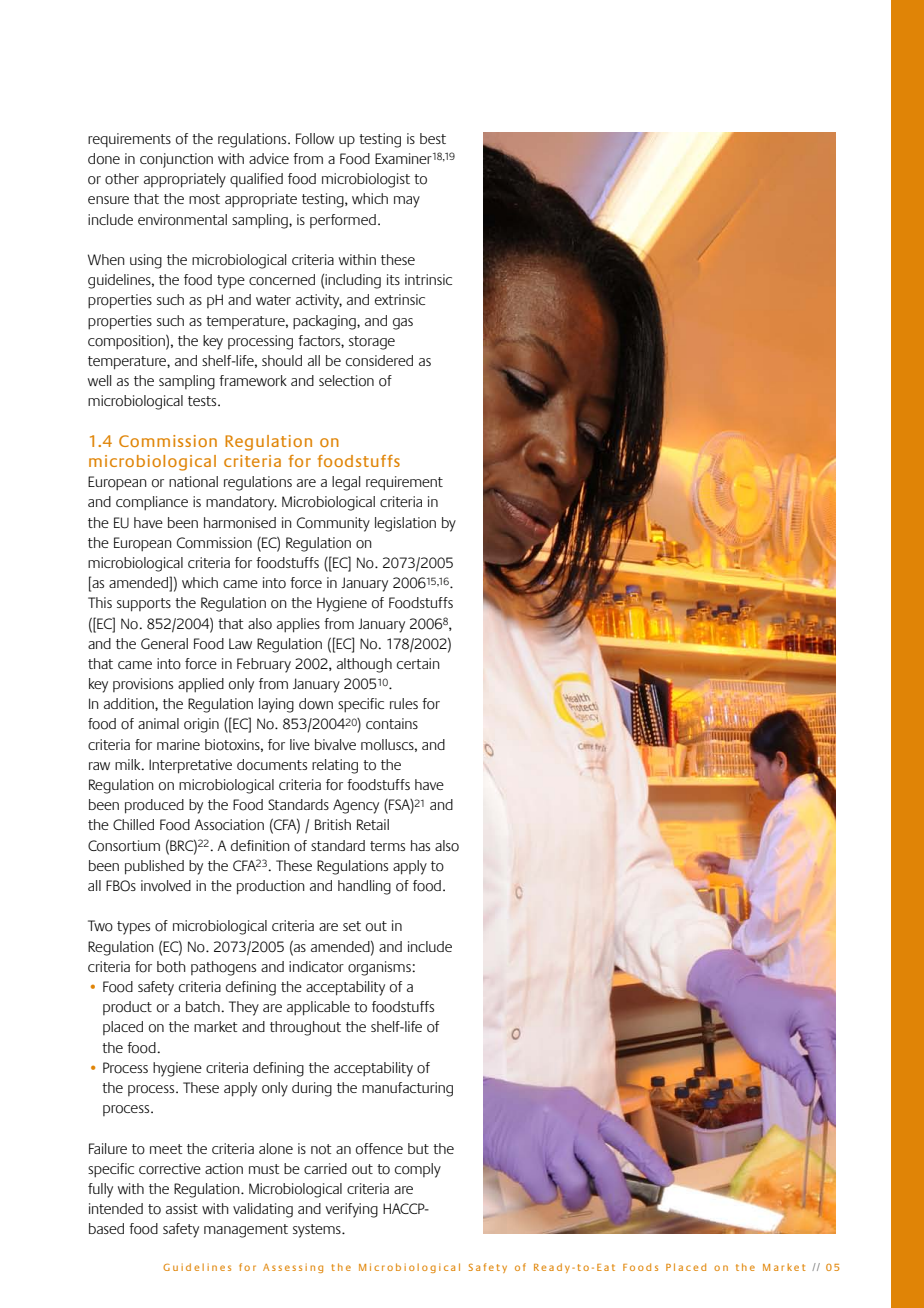  Describe the element at coordinates (264, 665) in the page. I see `February` at that location.
